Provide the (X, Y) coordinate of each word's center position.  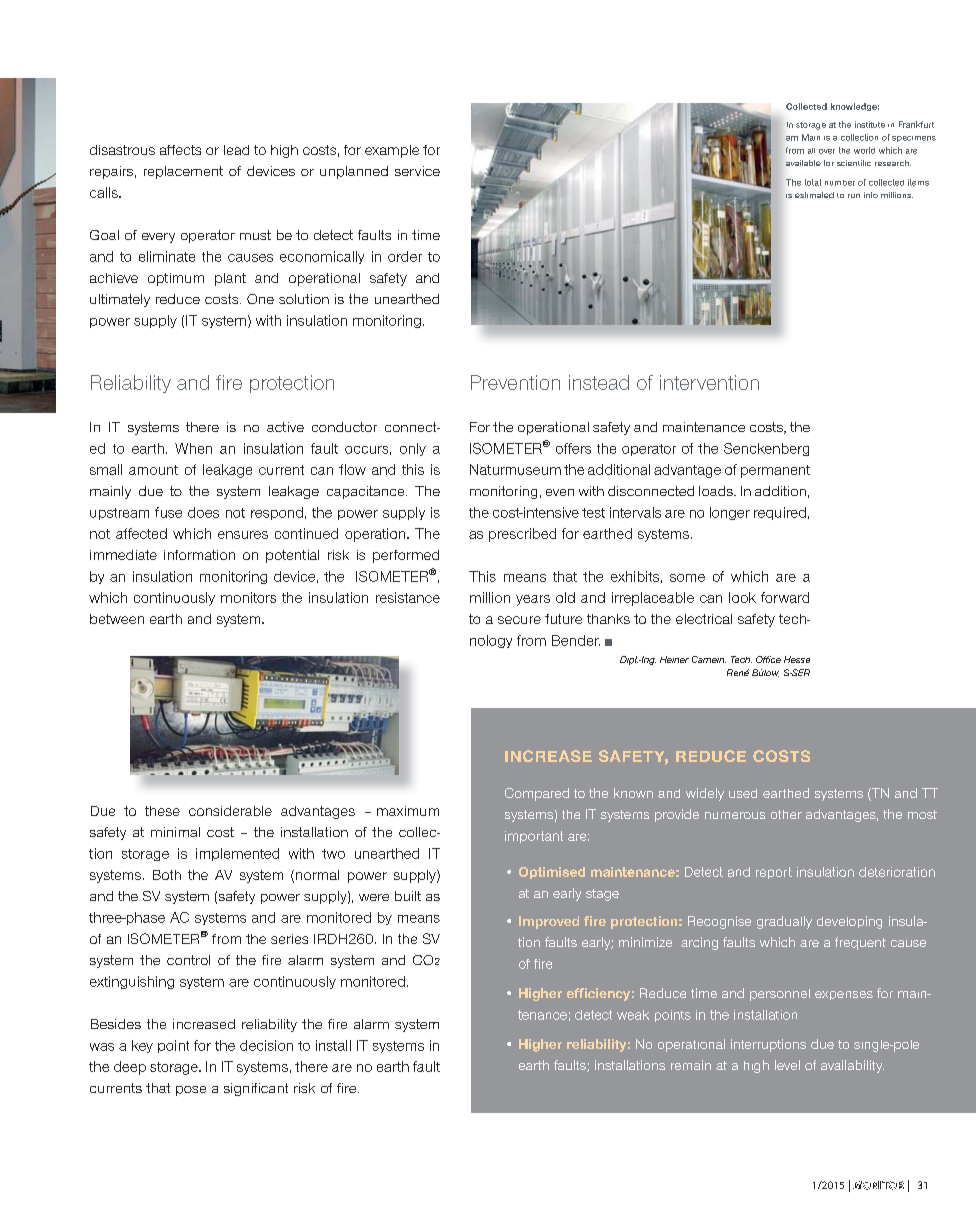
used (743, 793)
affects (180, 150)
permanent (775, 471)
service (417, 171)
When (193, 448)
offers (573, 448)
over (827, 151)
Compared (537, 794)
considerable (230, 811)
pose (191, 1091)
